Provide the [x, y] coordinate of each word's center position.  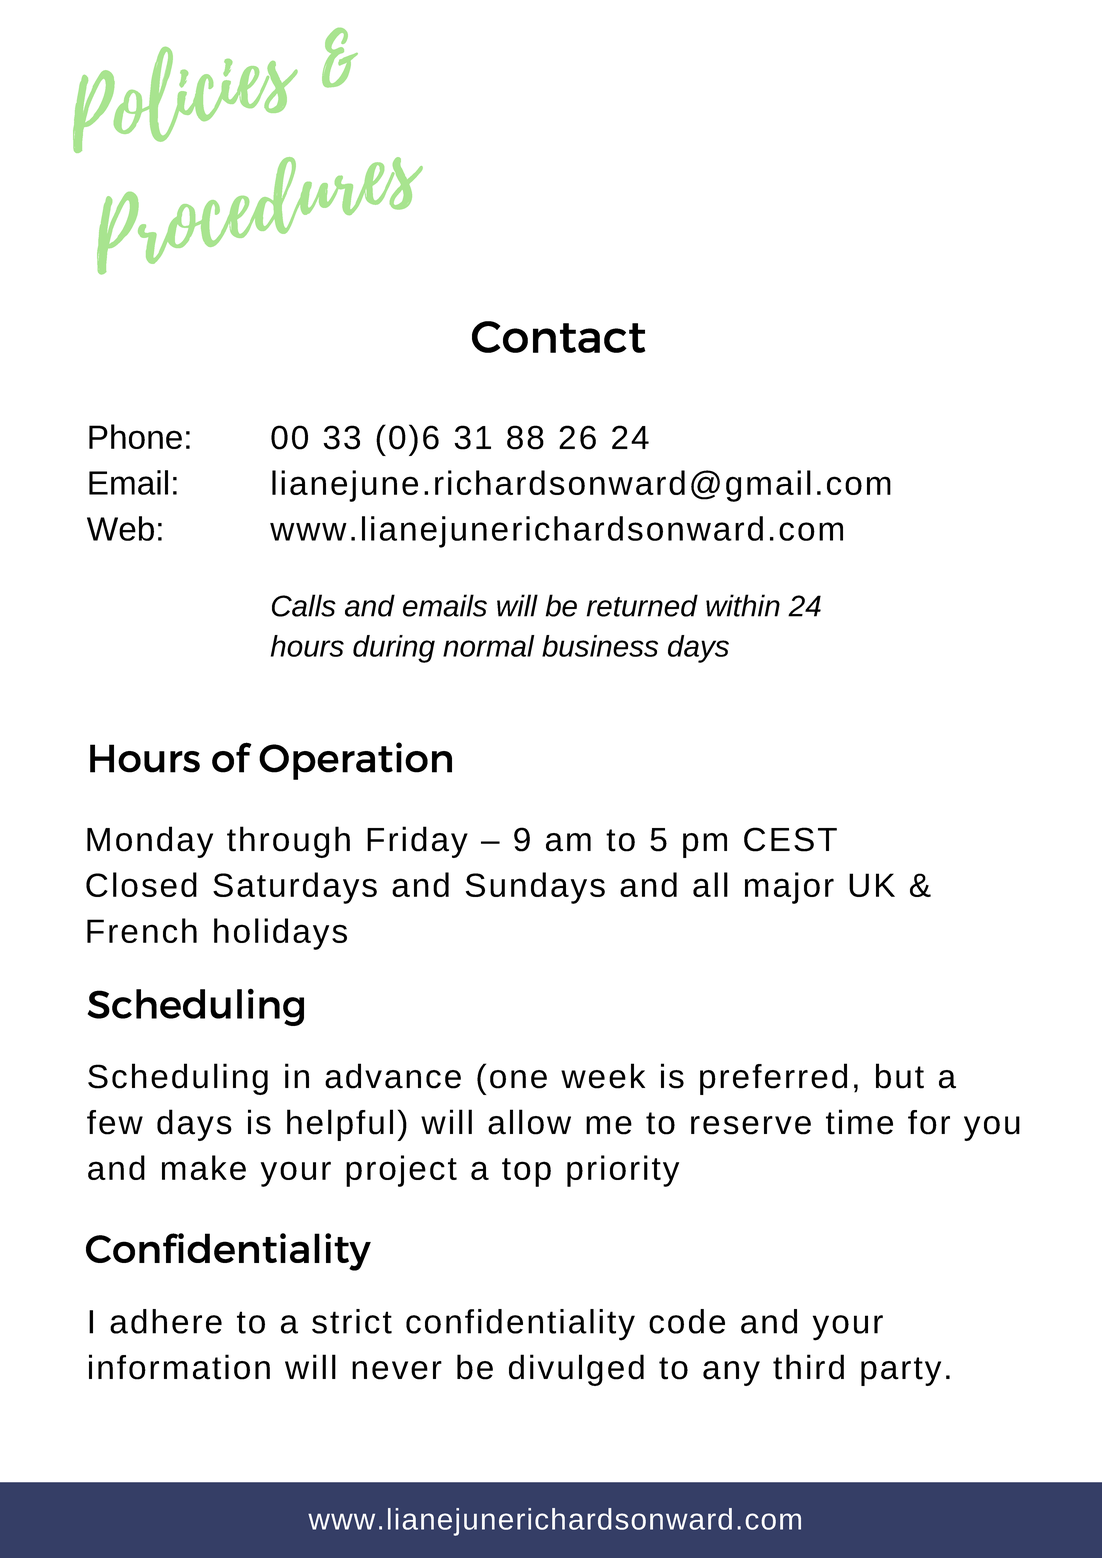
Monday [150, 842]
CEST [790, 839]
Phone [135, 436]
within [743, 605]
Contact [558, 337]
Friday [417, 842]
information [179, 1367]
